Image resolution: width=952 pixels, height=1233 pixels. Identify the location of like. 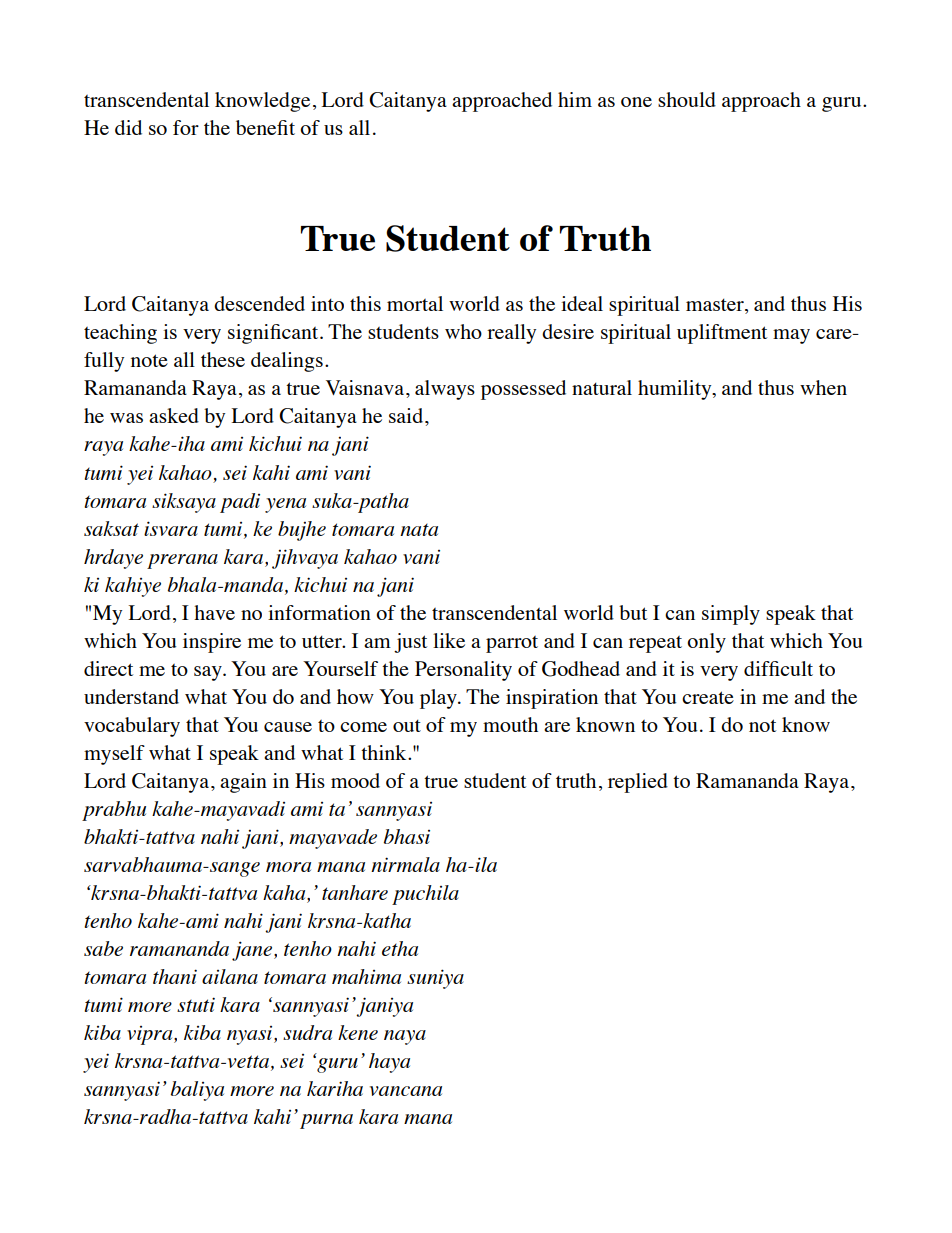
(449, 640).
